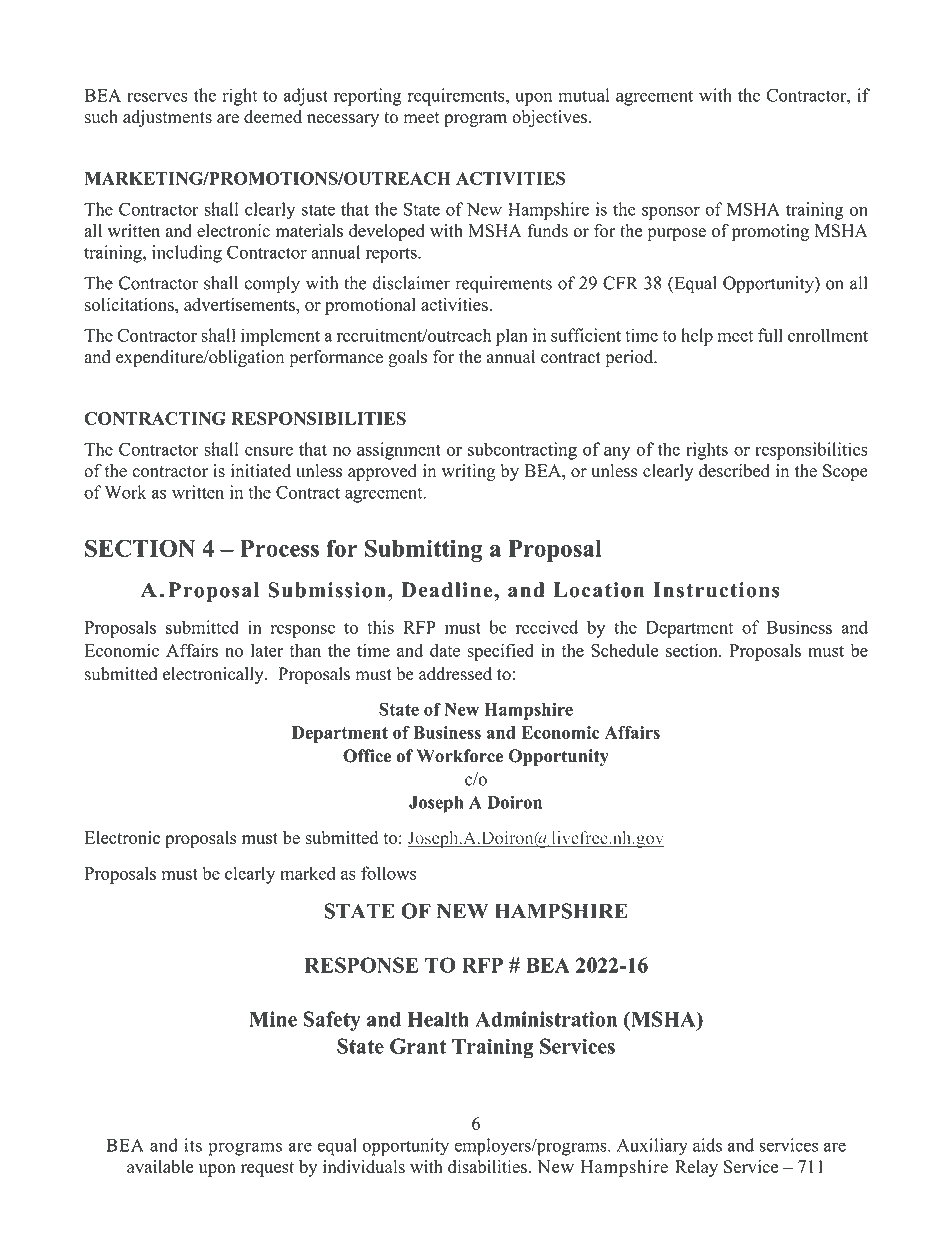 This document has width=952, height=1233. What do you see at coordinates (716, 590) in the document?
I see `Instructions` at bounding box center [716, 590].
